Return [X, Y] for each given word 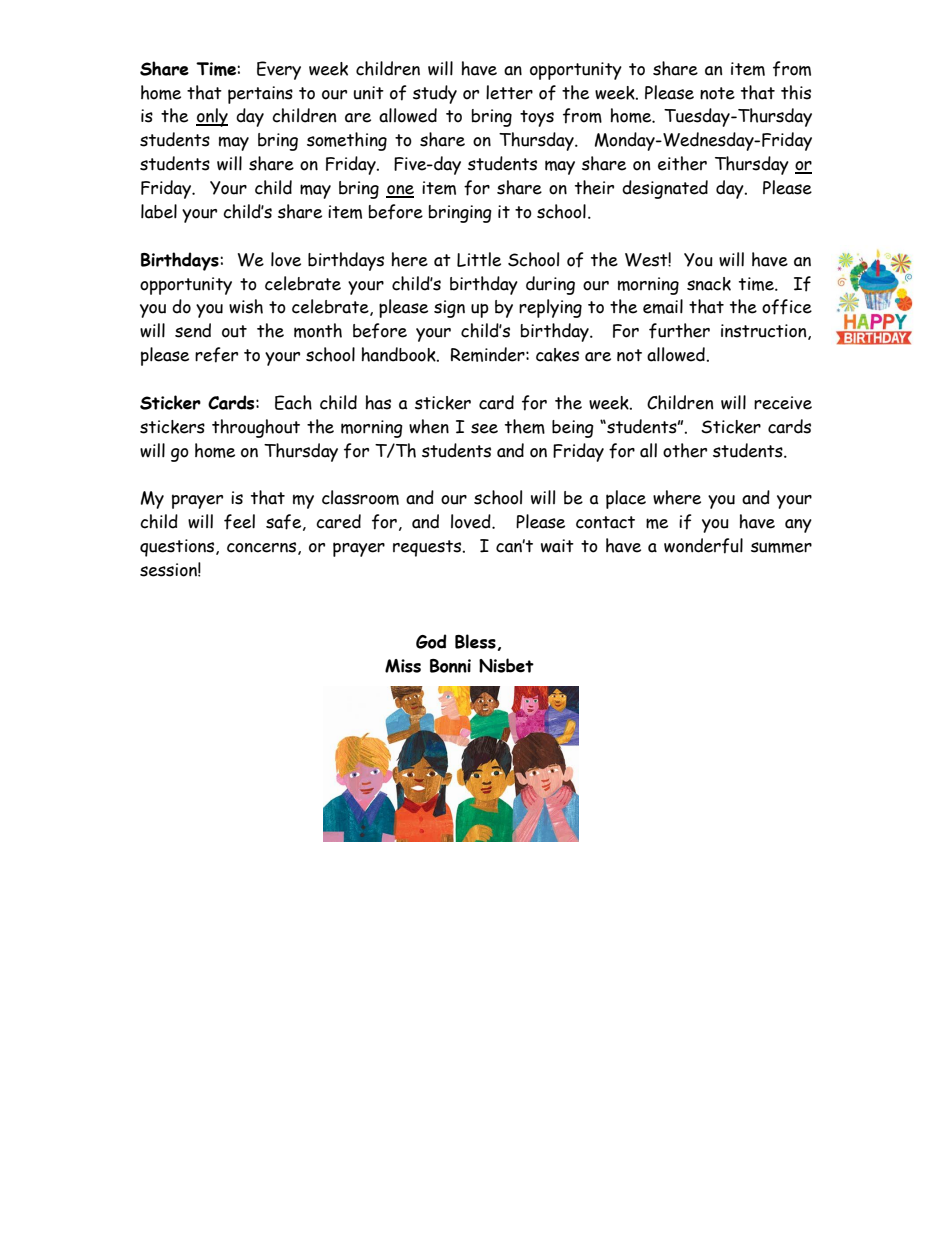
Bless [475, 641]
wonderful [703, 546]
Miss [403, 666]
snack [709, 284]
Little [479, 259]
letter [509, 92]
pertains [260, 95]
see [484, 428]
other [685, 450]
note [717, 93]
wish [246, 306]
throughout [256, 428]
